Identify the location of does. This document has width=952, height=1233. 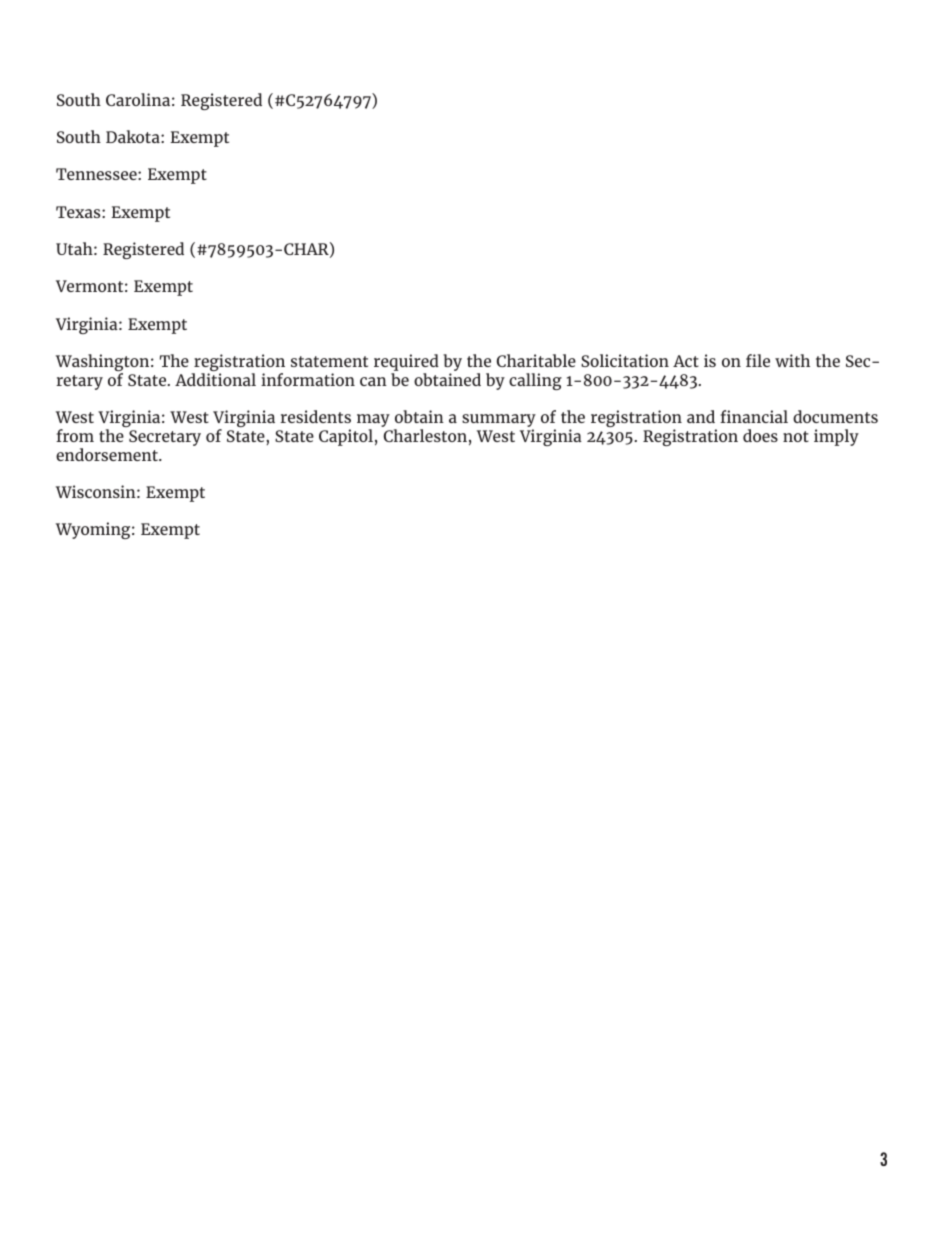
(760, 435).
